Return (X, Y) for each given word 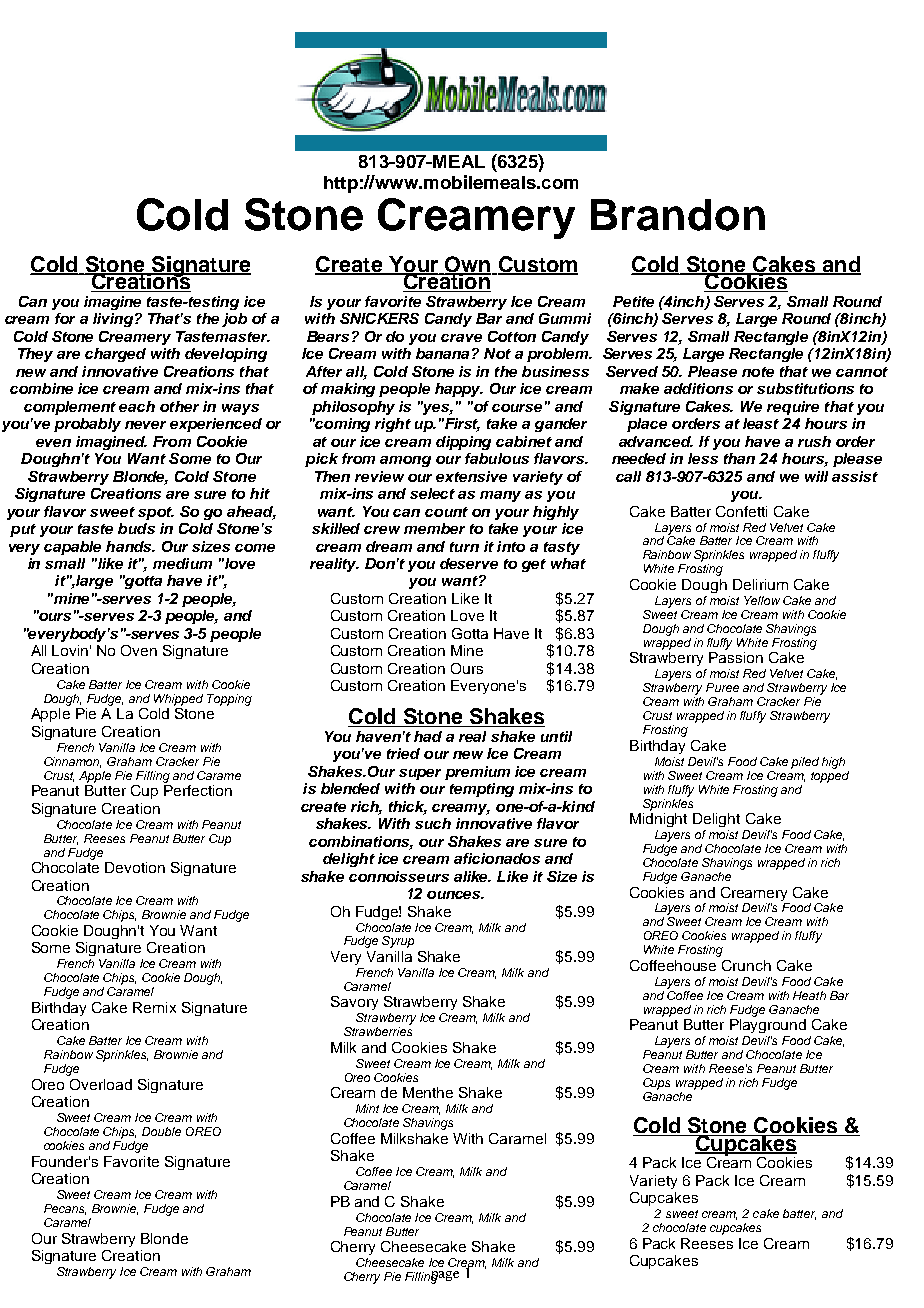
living (113, 320)
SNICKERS (379, 318)
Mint (367, 1108)
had (428, 736)
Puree (722, 687)
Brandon (678, 215)
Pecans (65, 1209)
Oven (139, 650)
